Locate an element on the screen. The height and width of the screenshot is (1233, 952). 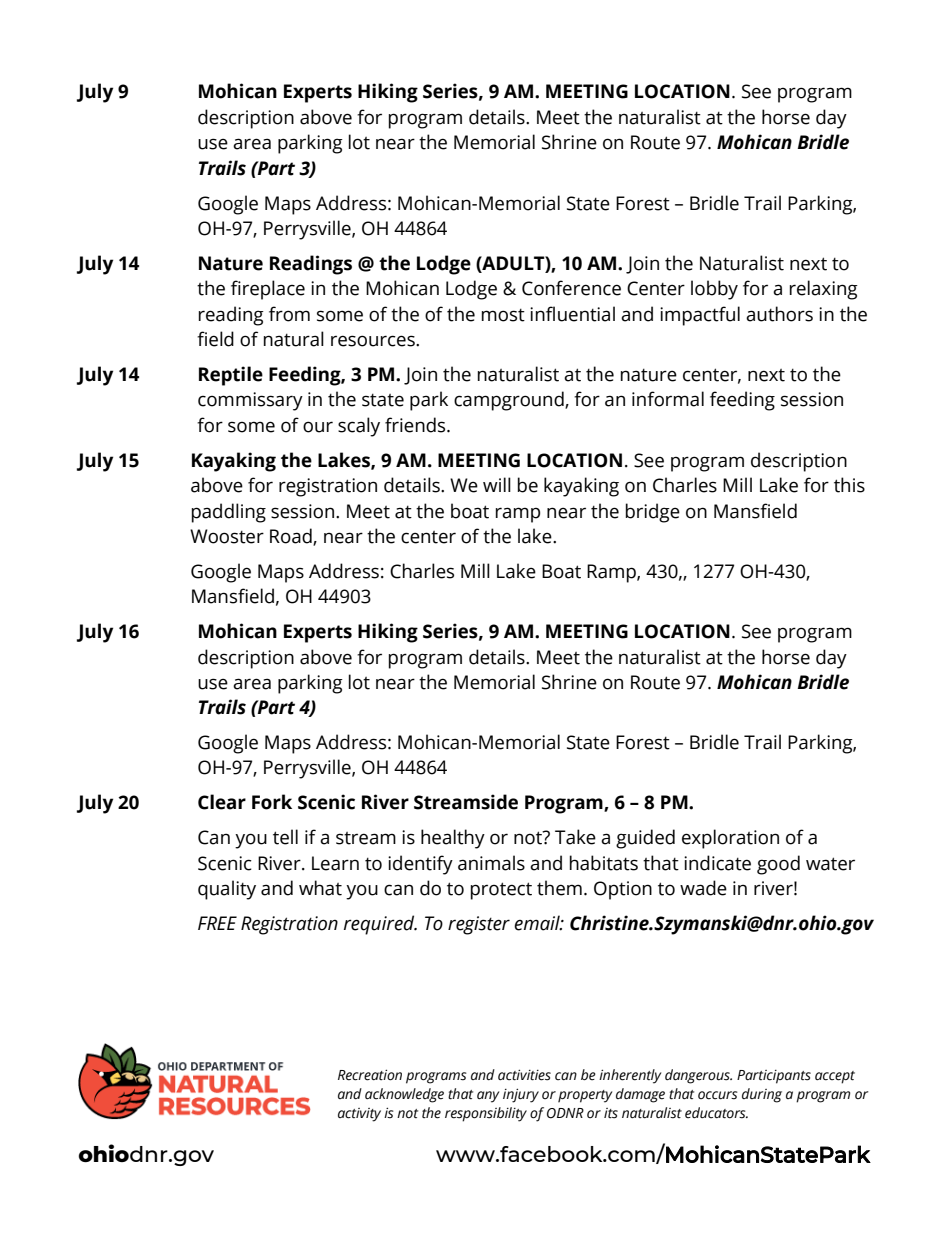
Road is located at coordinates (292, 537).
